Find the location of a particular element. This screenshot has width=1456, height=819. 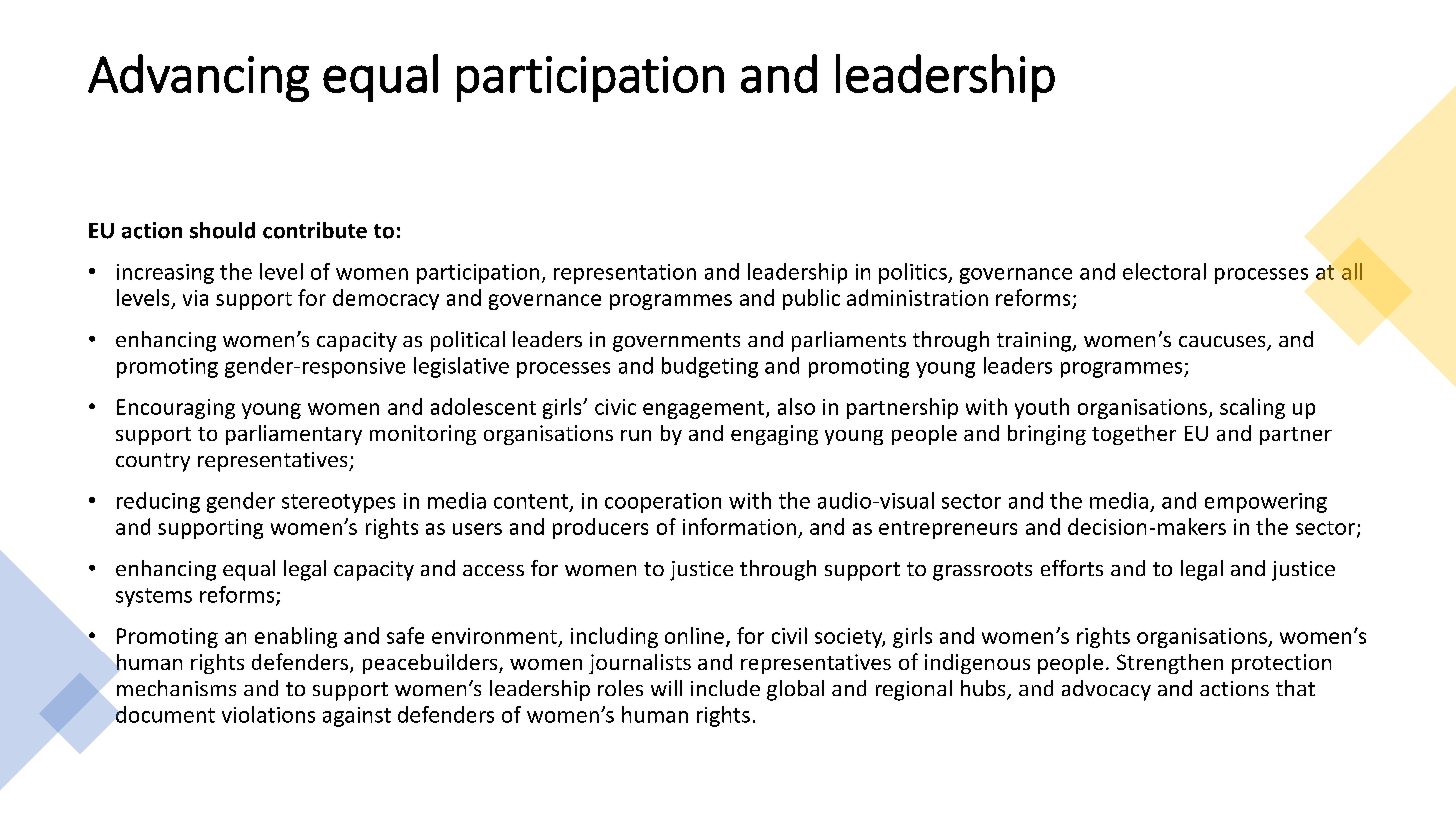

contribute is located at coordinates (315, 230).
